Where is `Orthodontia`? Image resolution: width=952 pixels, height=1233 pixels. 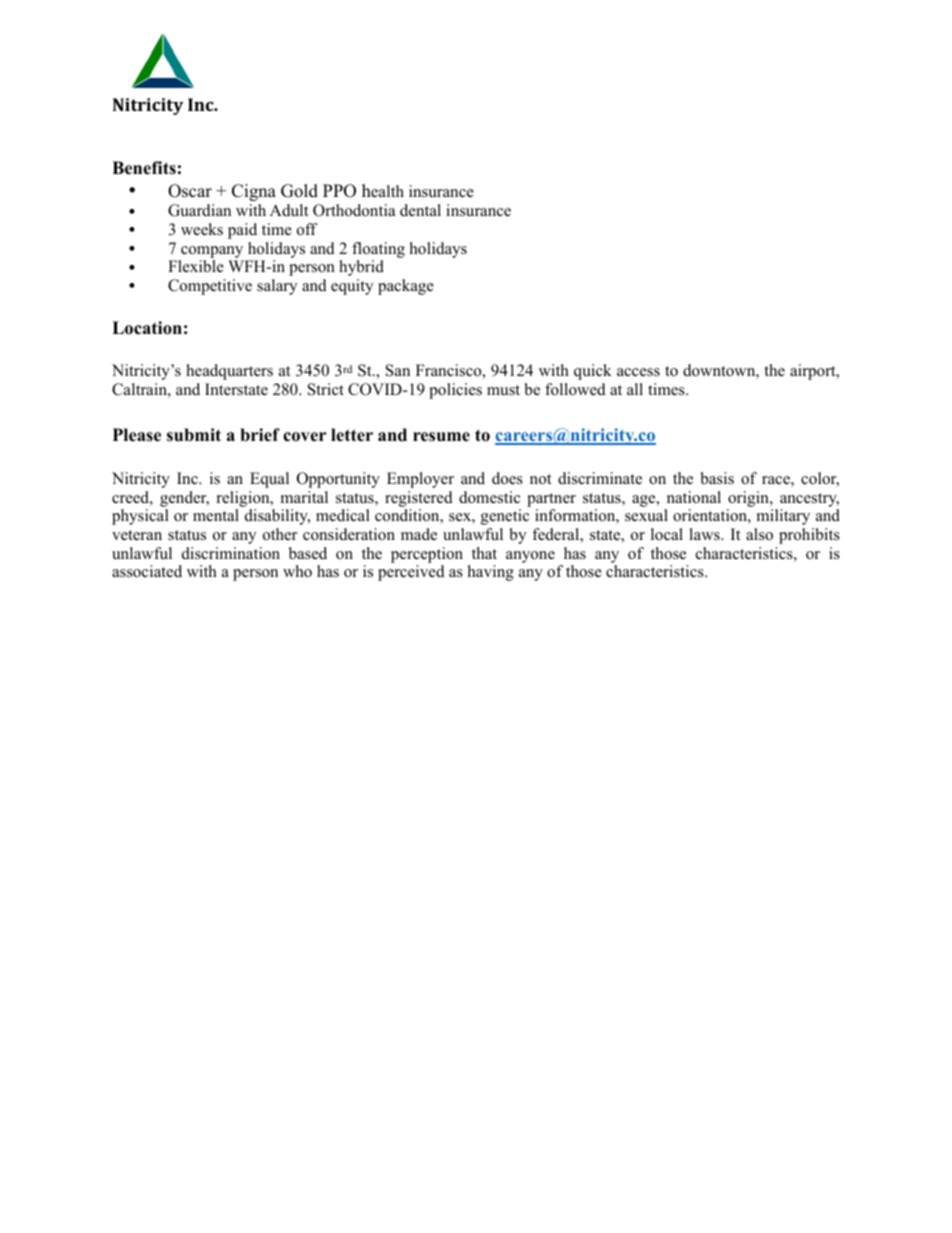 Orthodontia is located at coordinates (354, 210).
